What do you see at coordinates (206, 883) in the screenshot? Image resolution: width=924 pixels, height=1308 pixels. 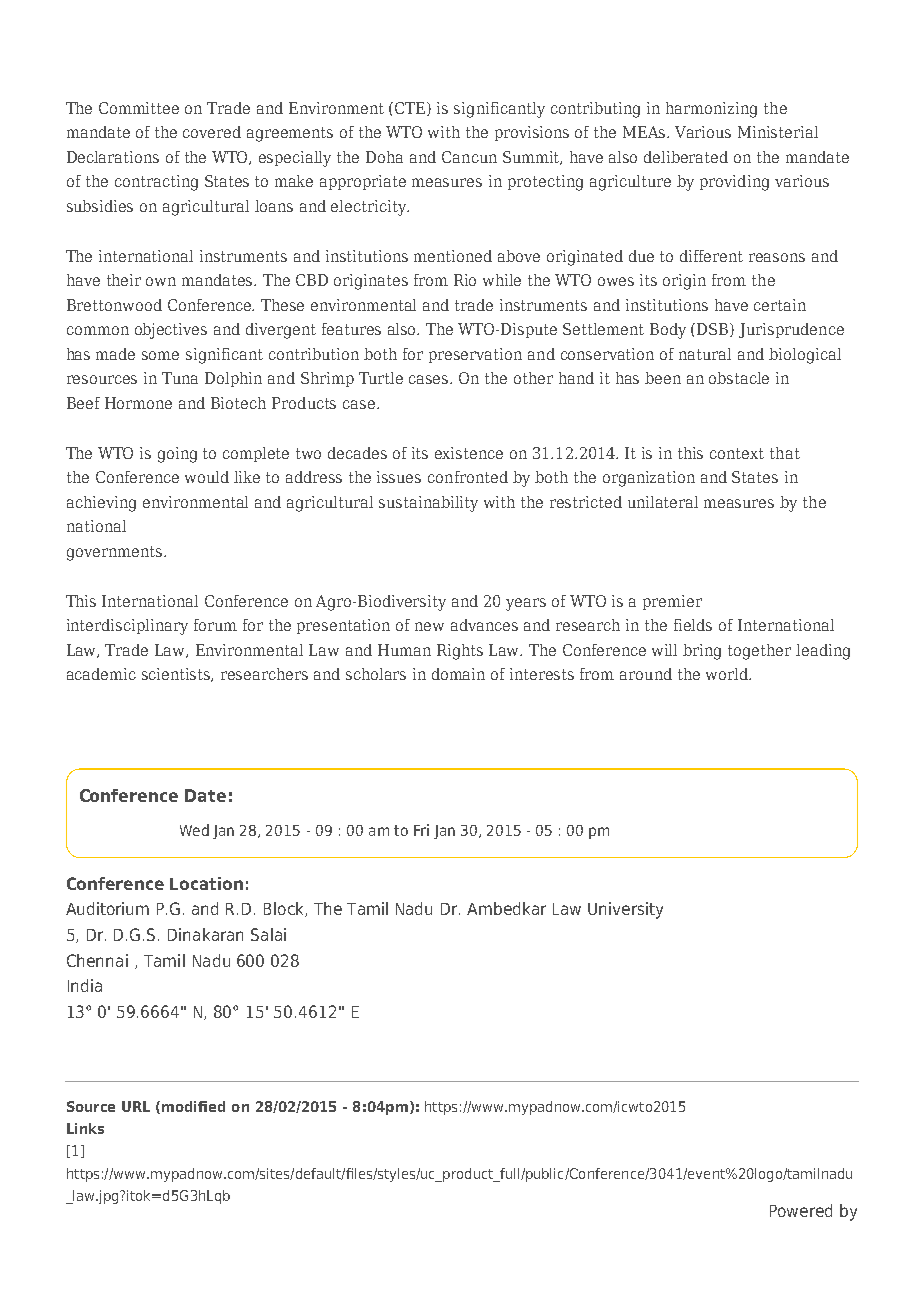 I see `Location` at bounding box center [206, 883].
